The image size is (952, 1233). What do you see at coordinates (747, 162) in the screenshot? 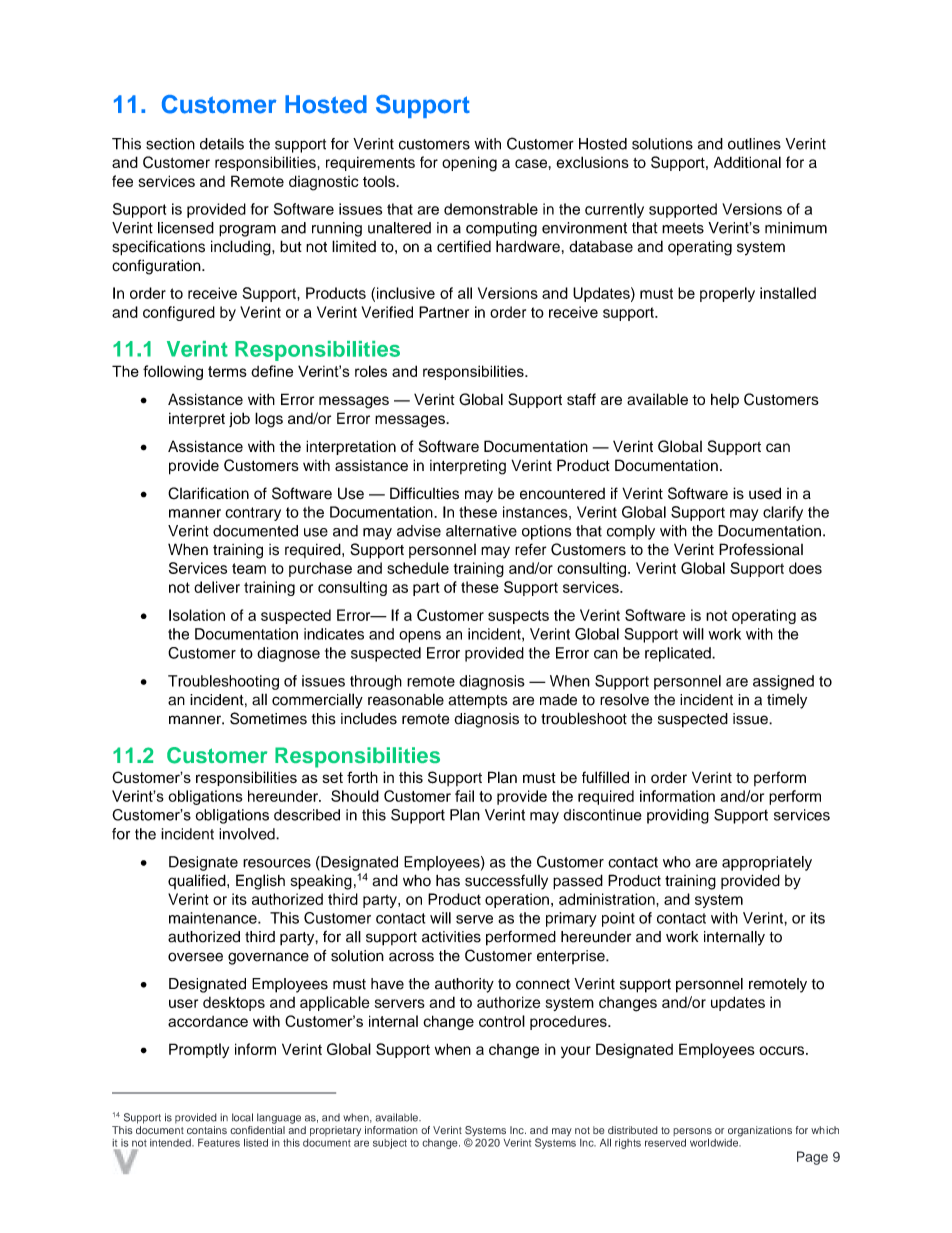
I see `Additional` at bounding box center [747, 162].
